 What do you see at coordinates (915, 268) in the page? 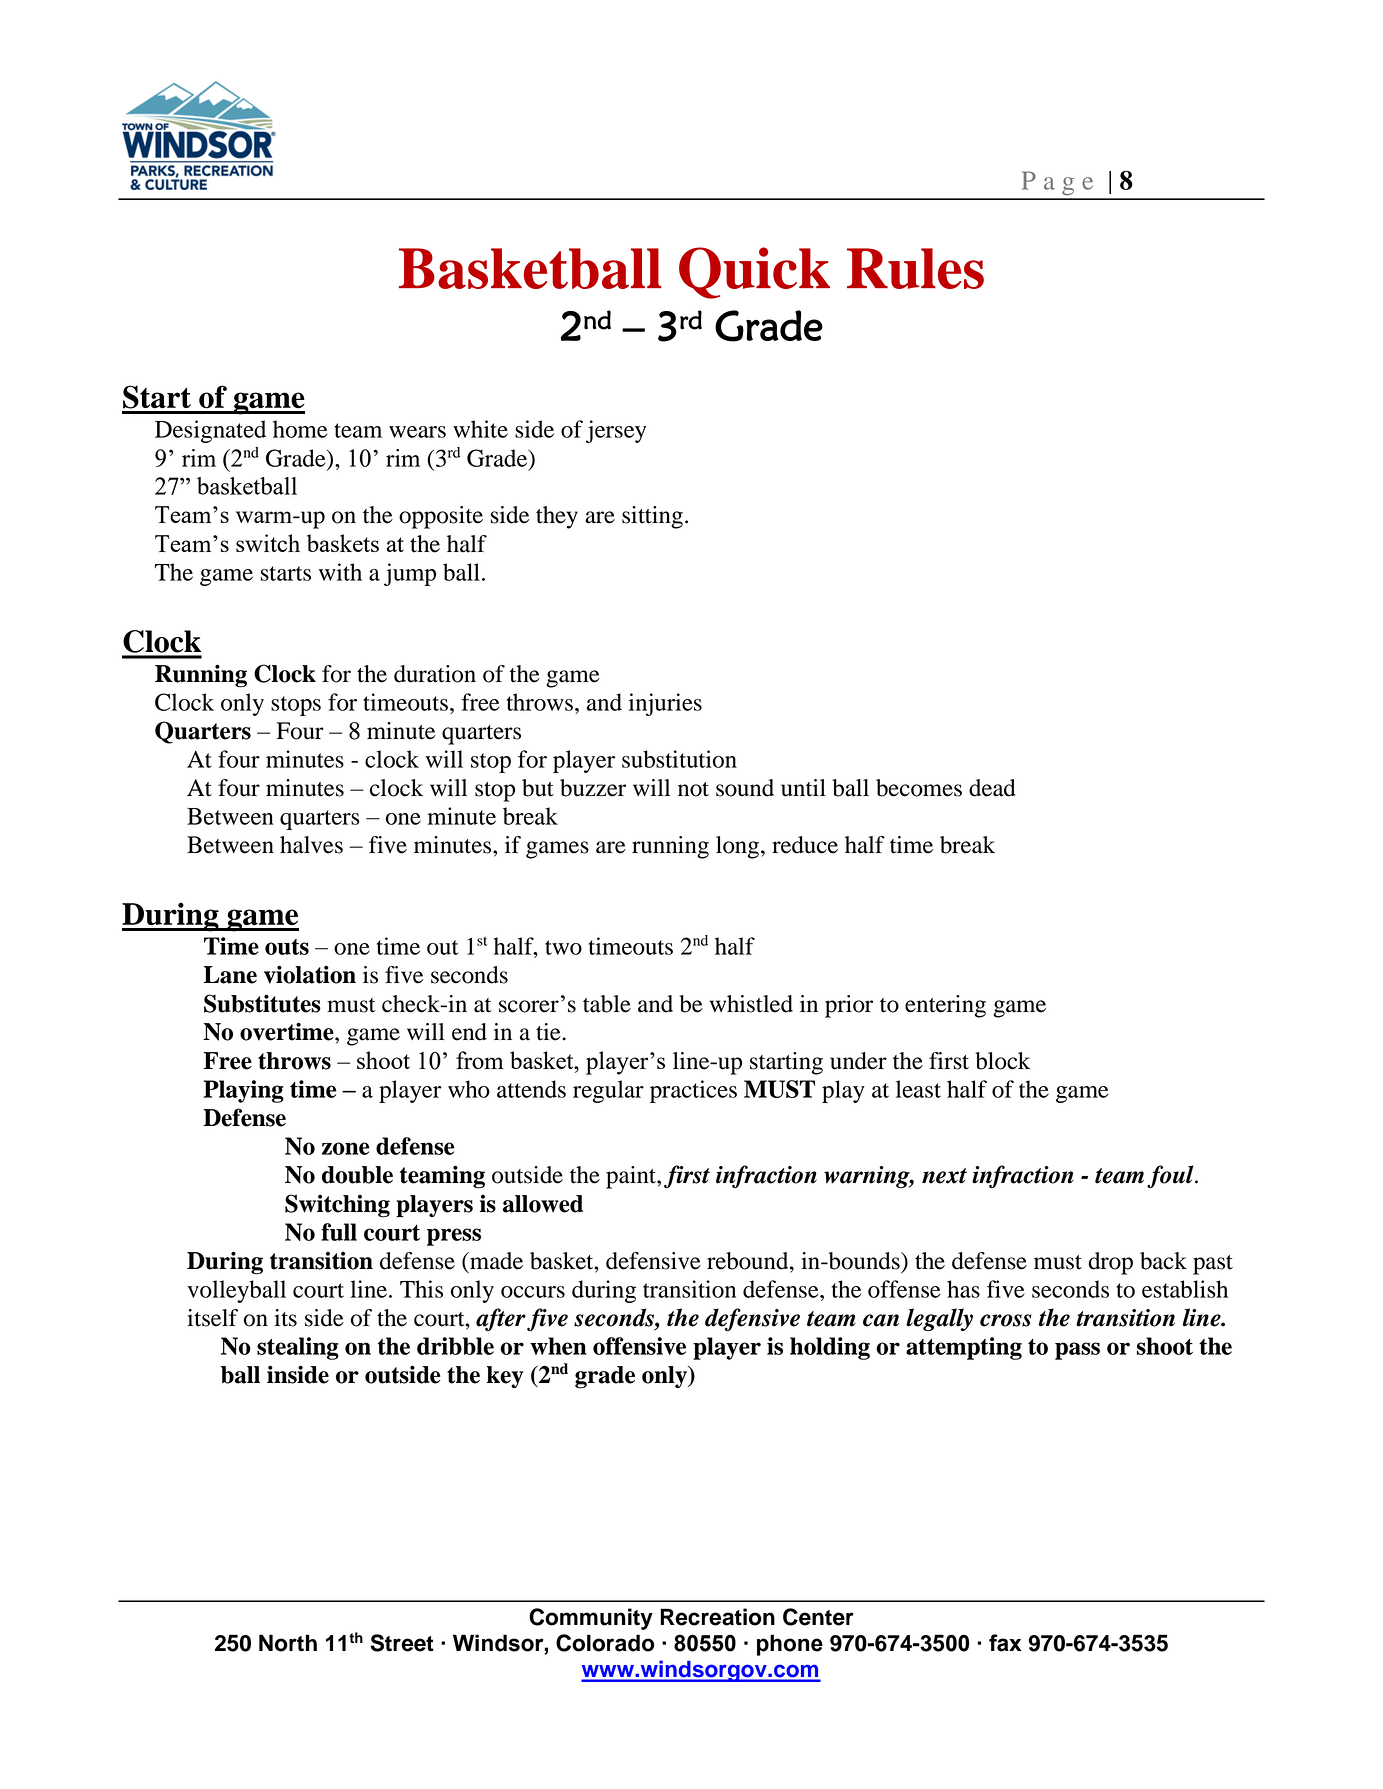
I see `Rules` at bounding box center [915, 268].
